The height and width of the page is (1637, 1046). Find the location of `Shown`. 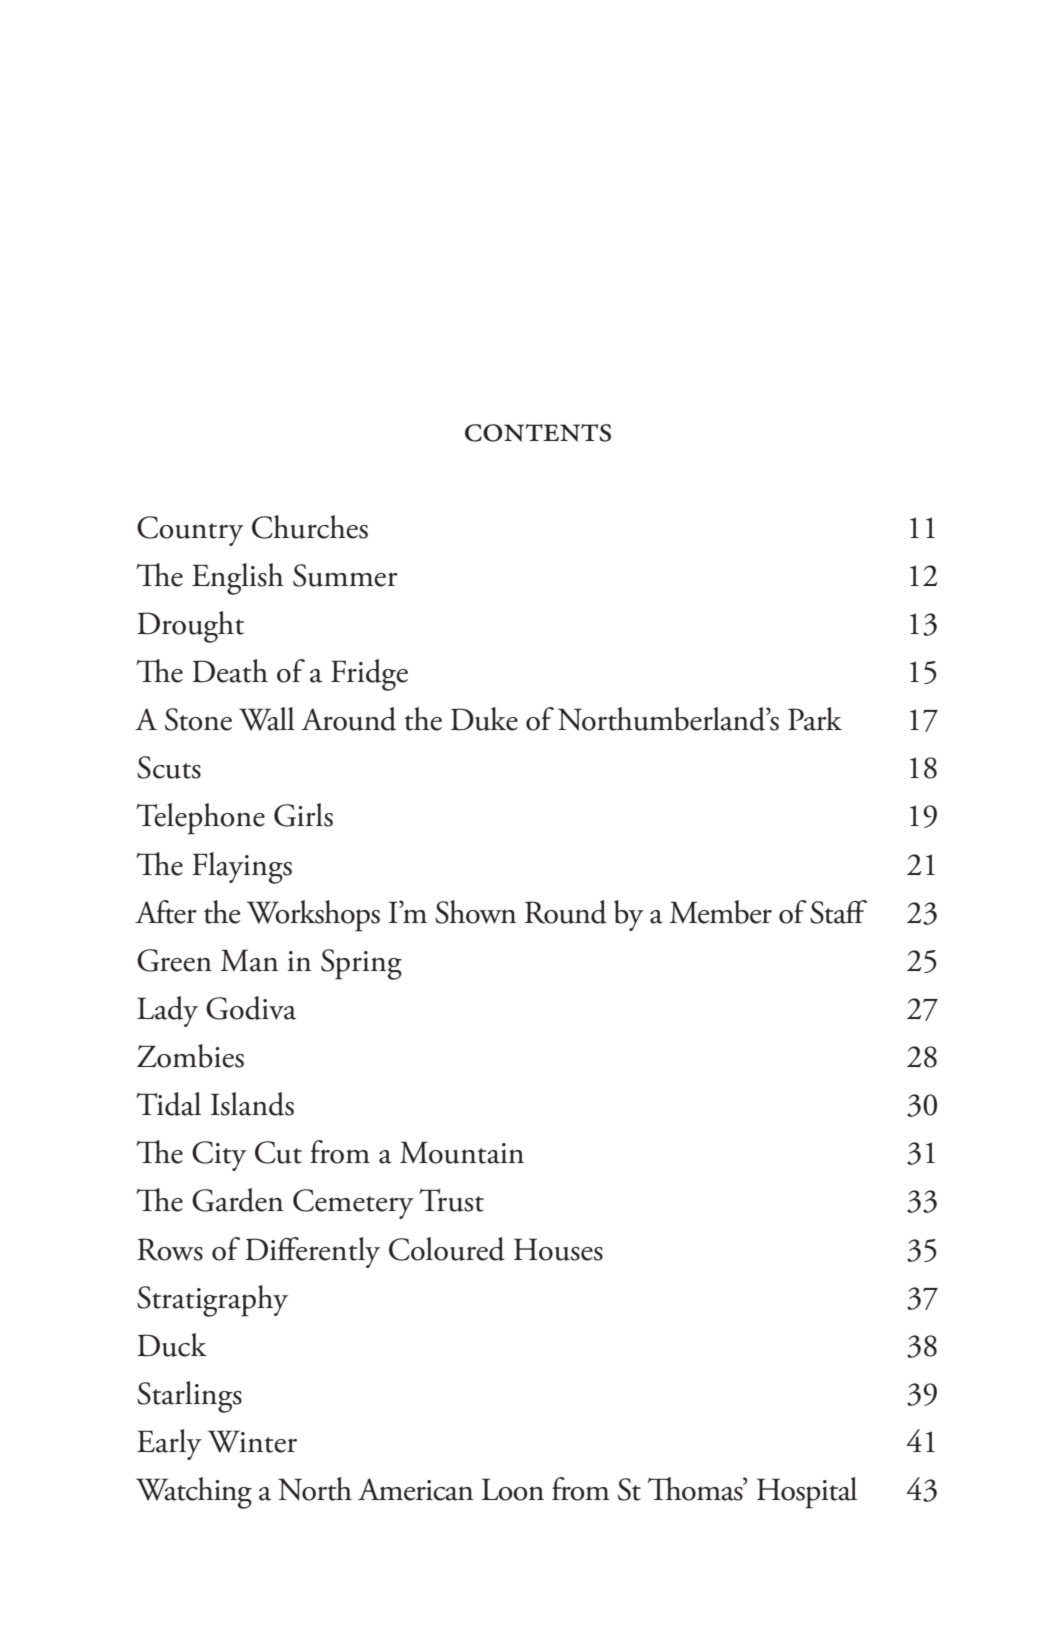

Shown is located at coordinates (475, 912).
